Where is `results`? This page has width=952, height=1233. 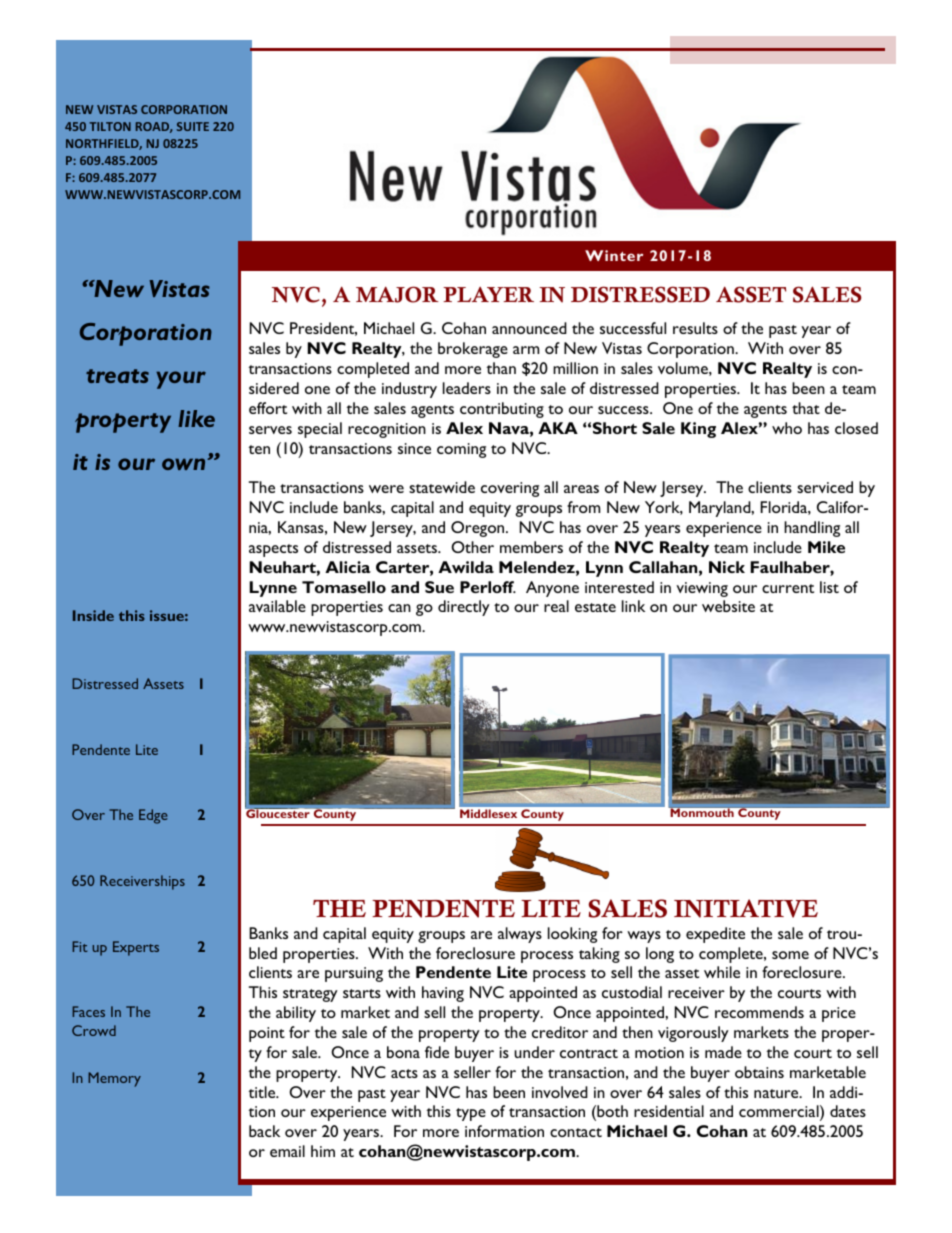
results is located at coordinates (695, 328).
